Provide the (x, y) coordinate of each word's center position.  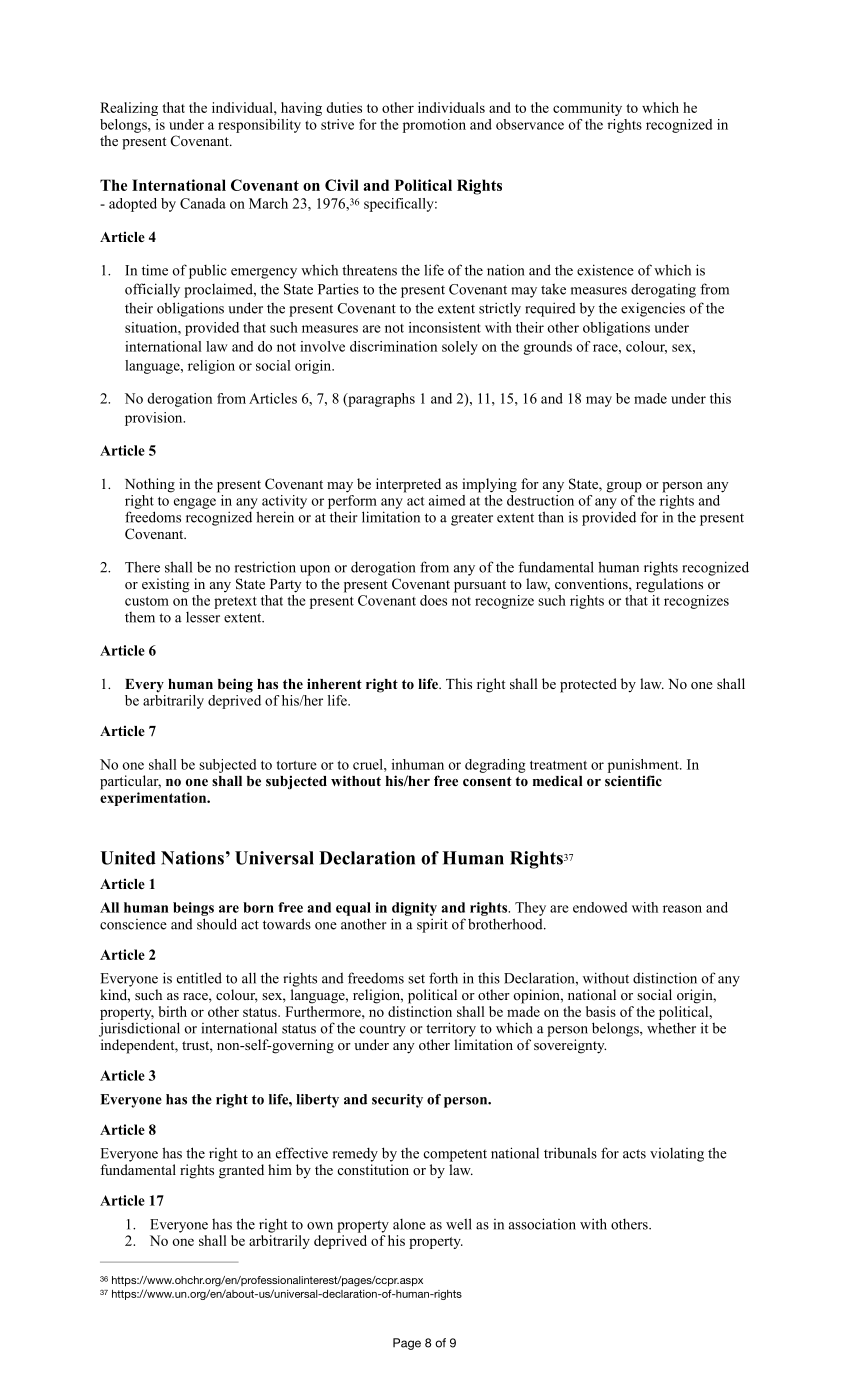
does (433, 600)
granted (241, 1171)
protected (588, 685)
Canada (203, 203)
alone (409, 1224)
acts (634, 1154)
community (587, 109)
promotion (434, 126)
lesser (203, 617)
